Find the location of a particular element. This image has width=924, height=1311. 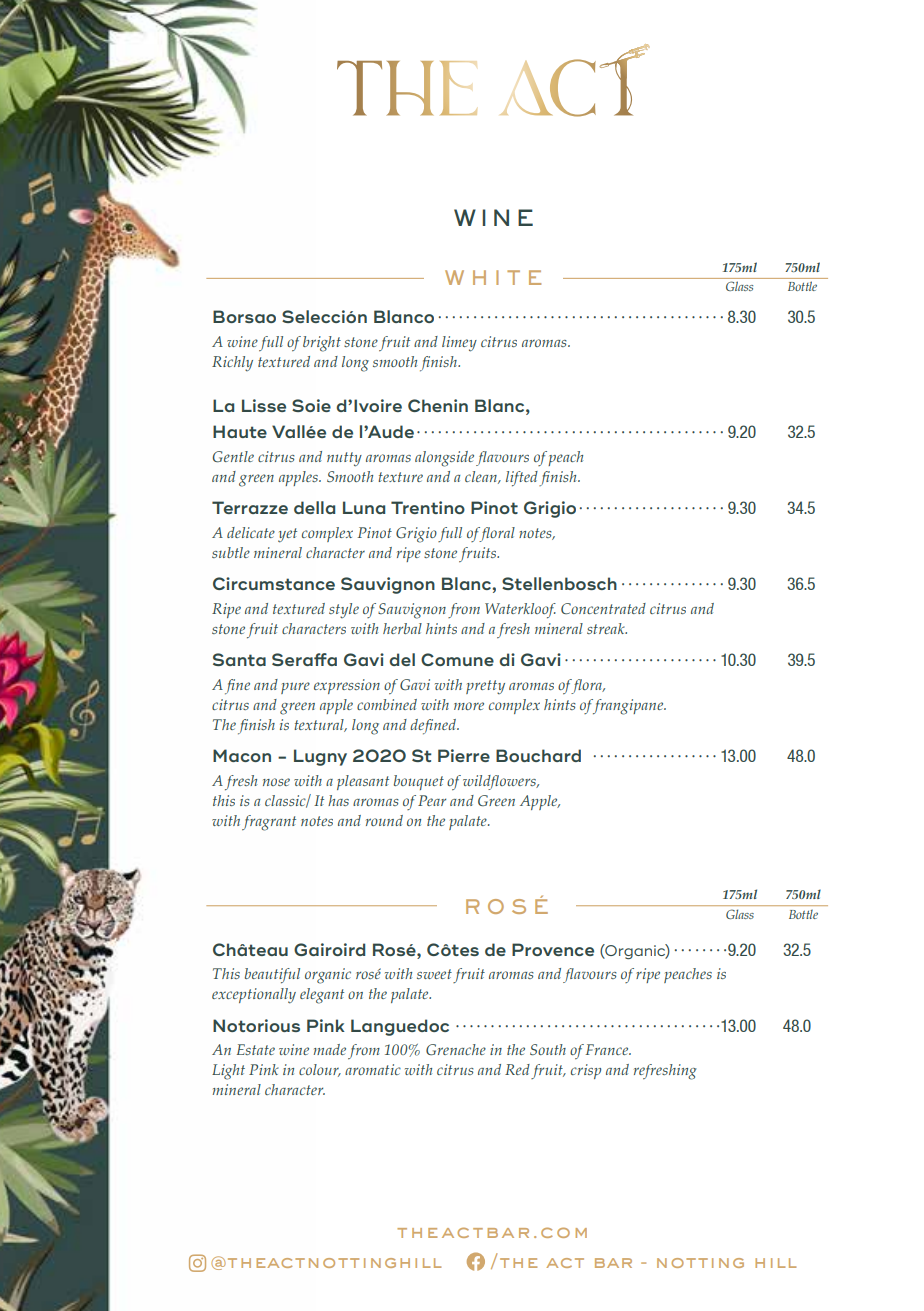

pure is located at coordinates (295, 688).
